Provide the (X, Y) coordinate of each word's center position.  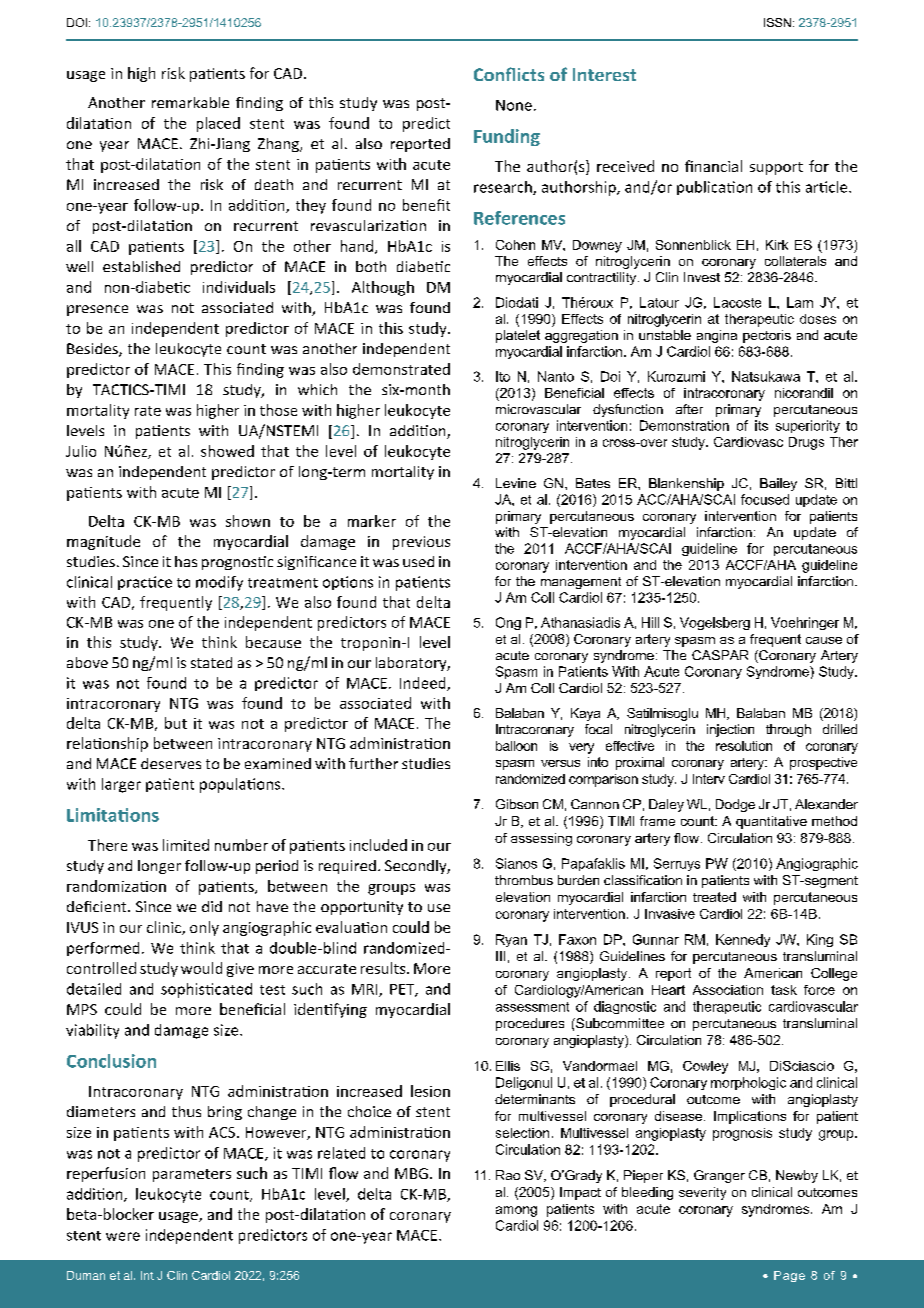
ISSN (777, 22)
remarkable (190, 102)
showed (227, 451)
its (761, 425)
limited (186, 845)
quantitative (771, 822)
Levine (516, 483)
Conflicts (509, 74)
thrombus (524, 880)
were (123, 1236)
